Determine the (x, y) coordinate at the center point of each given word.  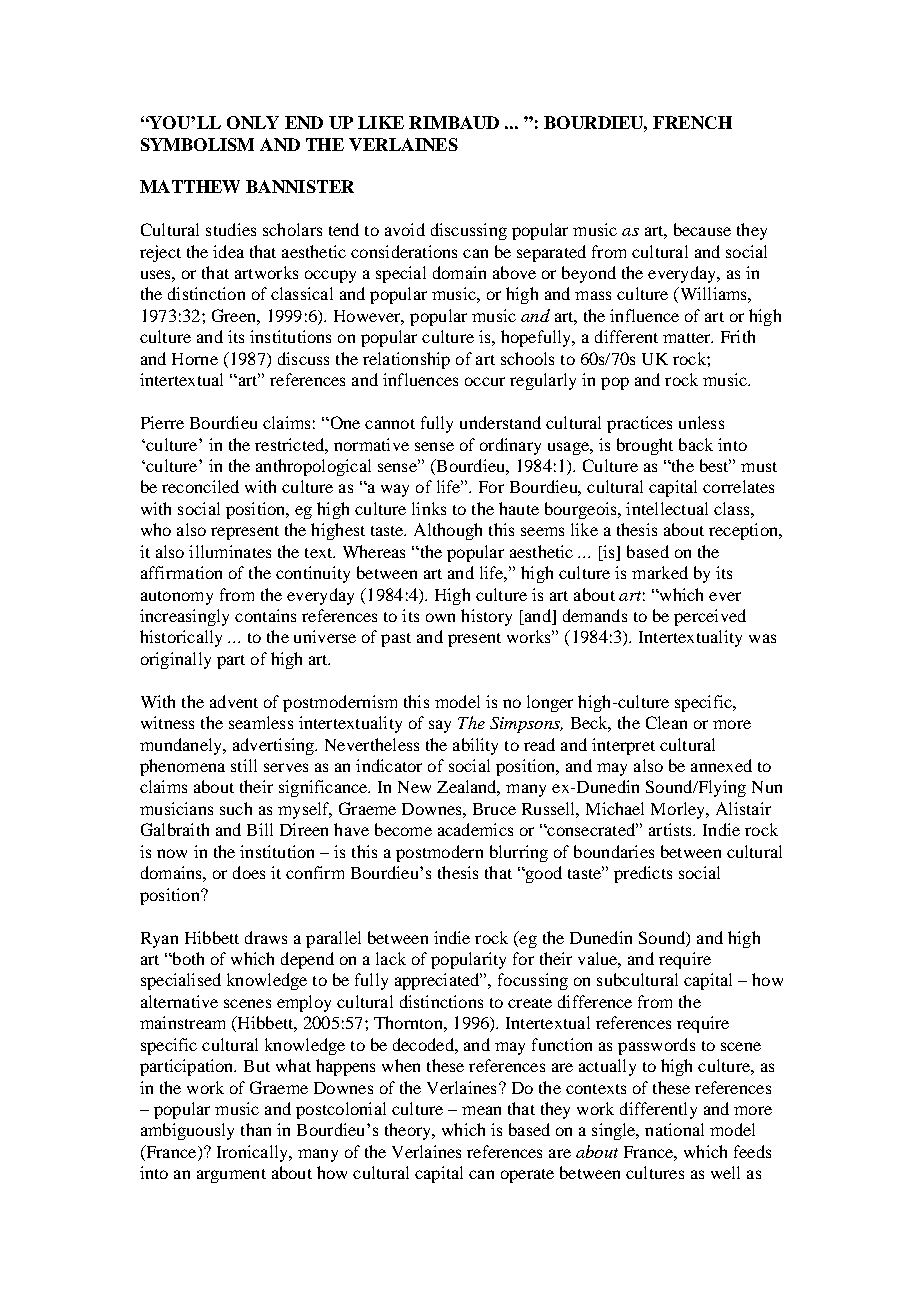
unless (701, 422)
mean (481, 1110)
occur (485, 381)
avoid (405, 229)
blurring (519, 853)
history (486, 617)
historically (181, 638)
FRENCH (692, 122)
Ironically (253, 1153)
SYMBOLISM (197, 144)
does (249, 872)
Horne (195, 359)
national (674, 1129)
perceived (710, 617)
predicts (643, 874)
